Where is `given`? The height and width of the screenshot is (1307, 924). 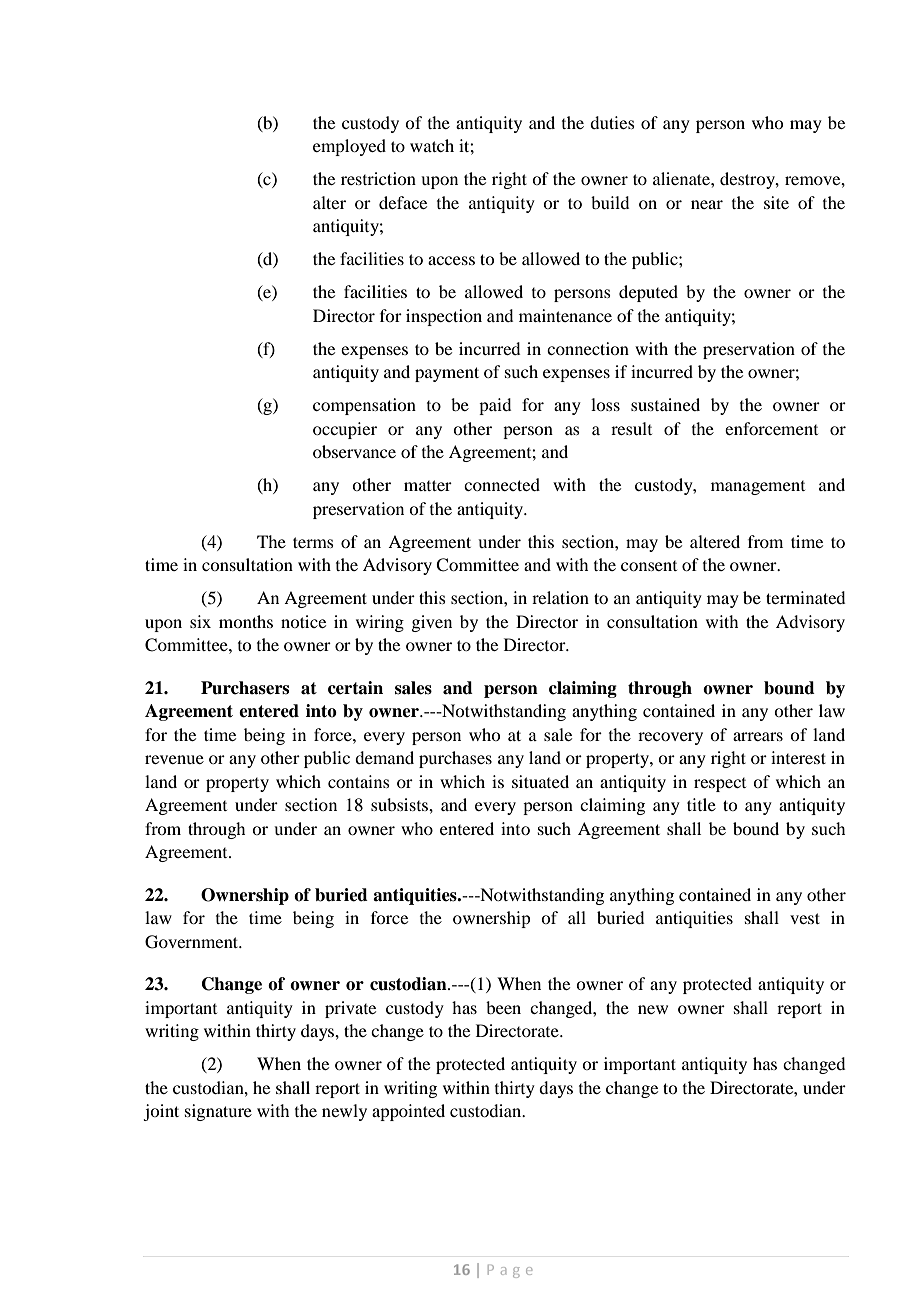 given is located at coordinates (431, 623).
